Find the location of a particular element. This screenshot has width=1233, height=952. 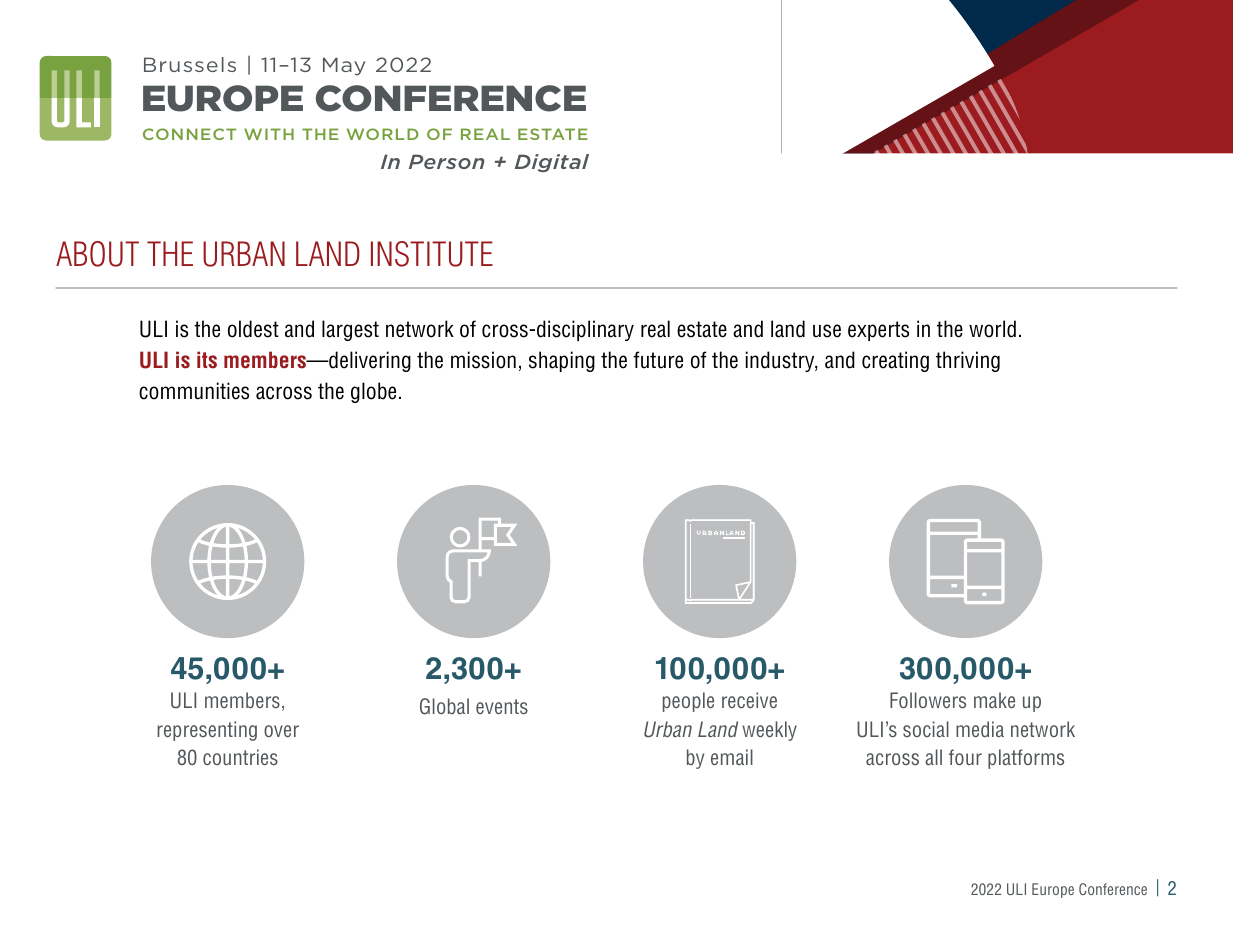

Person is located at coordinates (447, 161).
